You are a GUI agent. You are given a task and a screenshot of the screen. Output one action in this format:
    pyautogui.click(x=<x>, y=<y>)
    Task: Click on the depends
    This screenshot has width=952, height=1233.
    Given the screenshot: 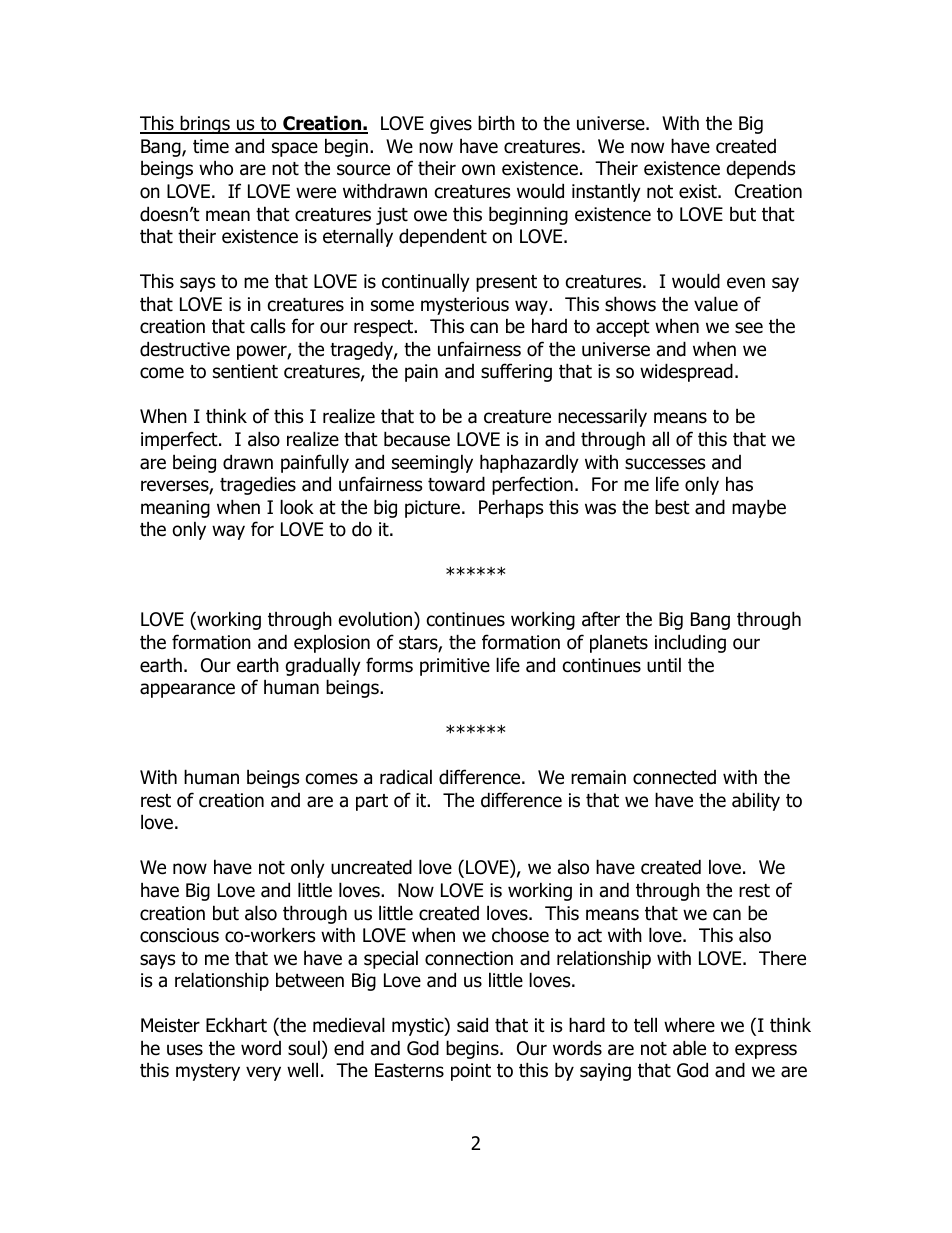 What is the action you would take?
    pyautogui.click(x=761, y=169)
